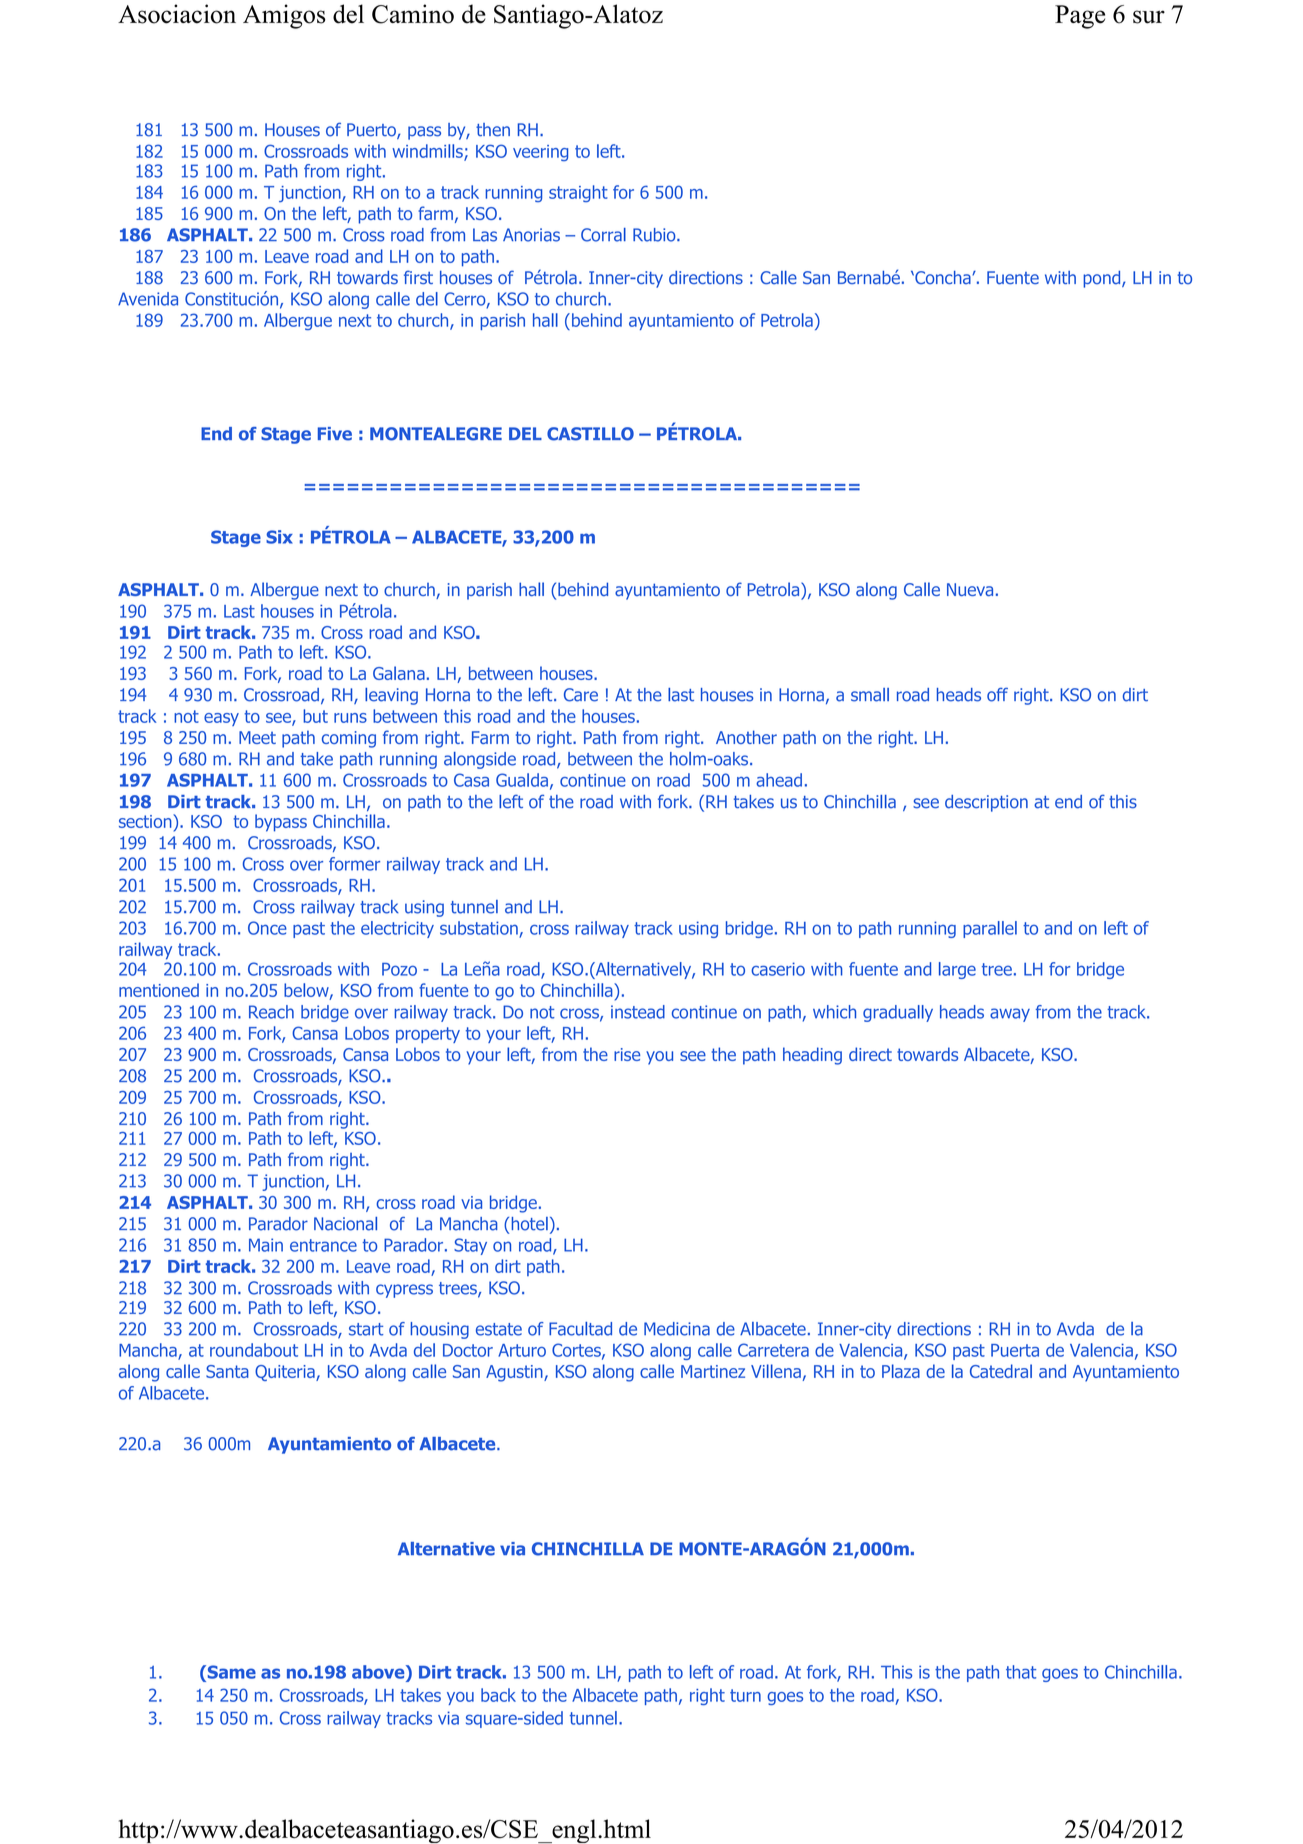 Image resolution: width=1303 pixels, height=1844 pixels. What do you see at coordinates (230, 1672) in the document?
I see `Same` at bounding box center [230, 1672].
